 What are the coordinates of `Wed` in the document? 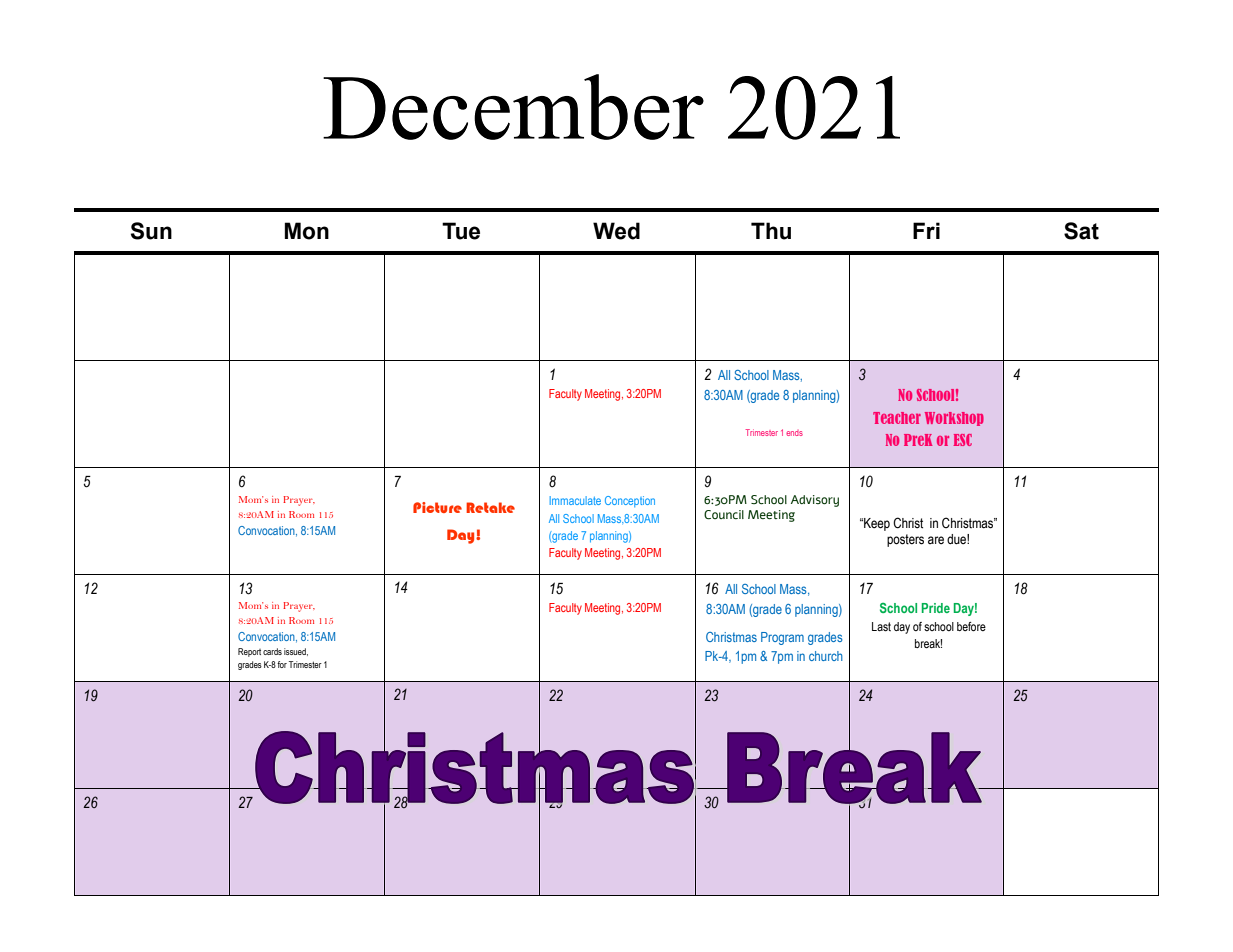 It's located at (616, 231).
